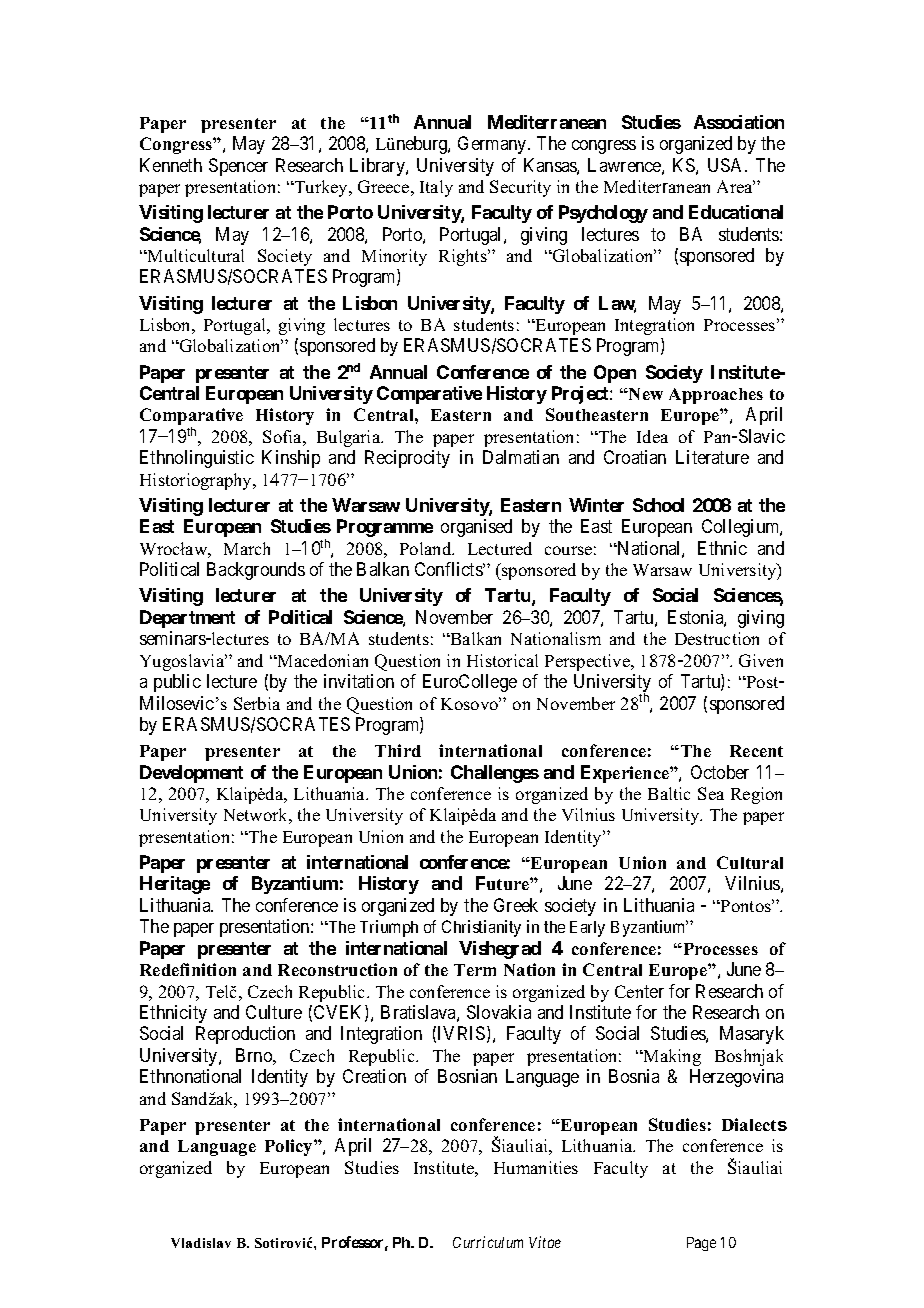 The image size is (924, 1308). I want to click on Destruction, so click(717, 638).
